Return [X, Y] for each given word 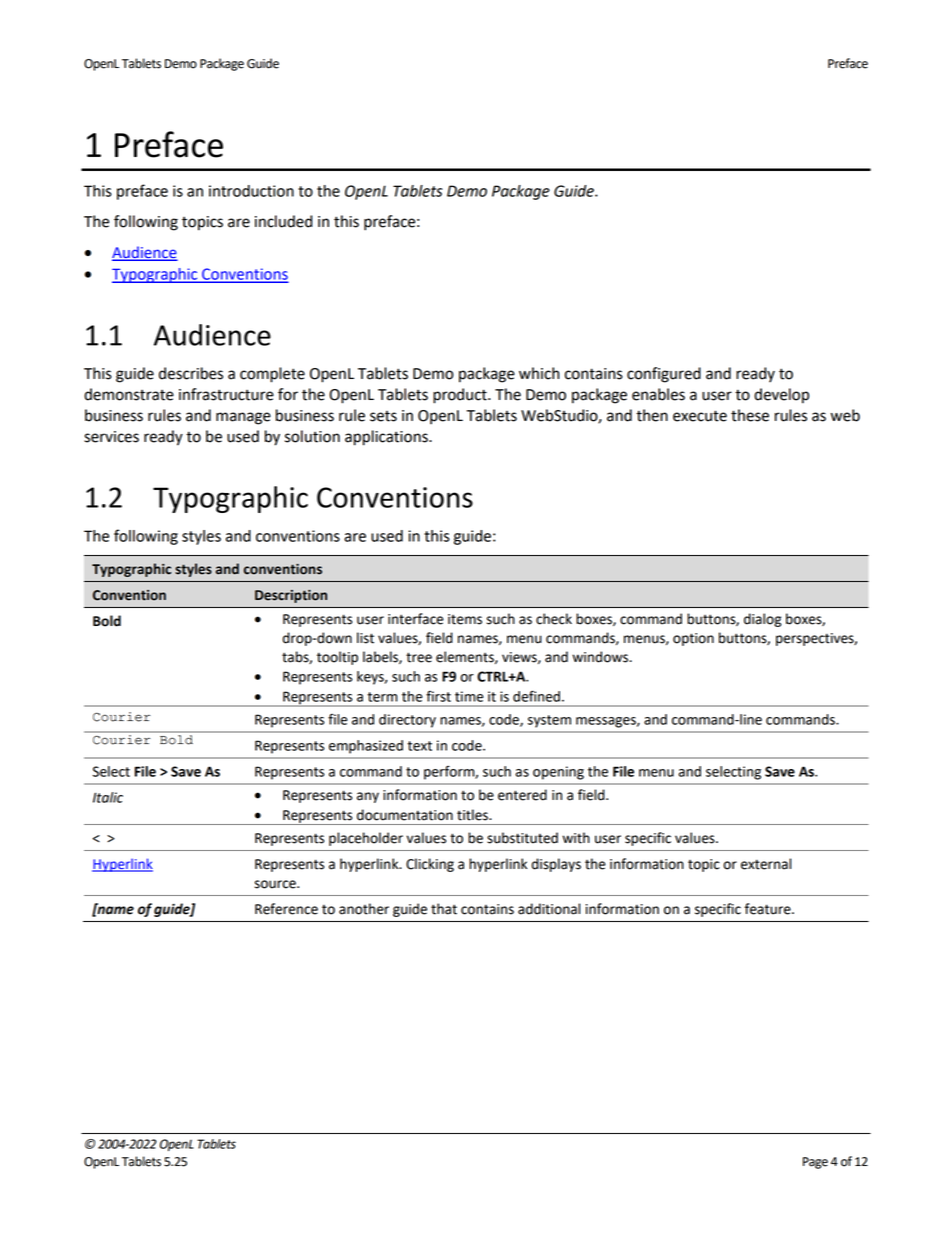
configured [664, 375]
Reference [286, 909]
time [469, 696]
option [693, 639]
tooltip [337, 658]
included [283, 221]
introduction [251, 191]
